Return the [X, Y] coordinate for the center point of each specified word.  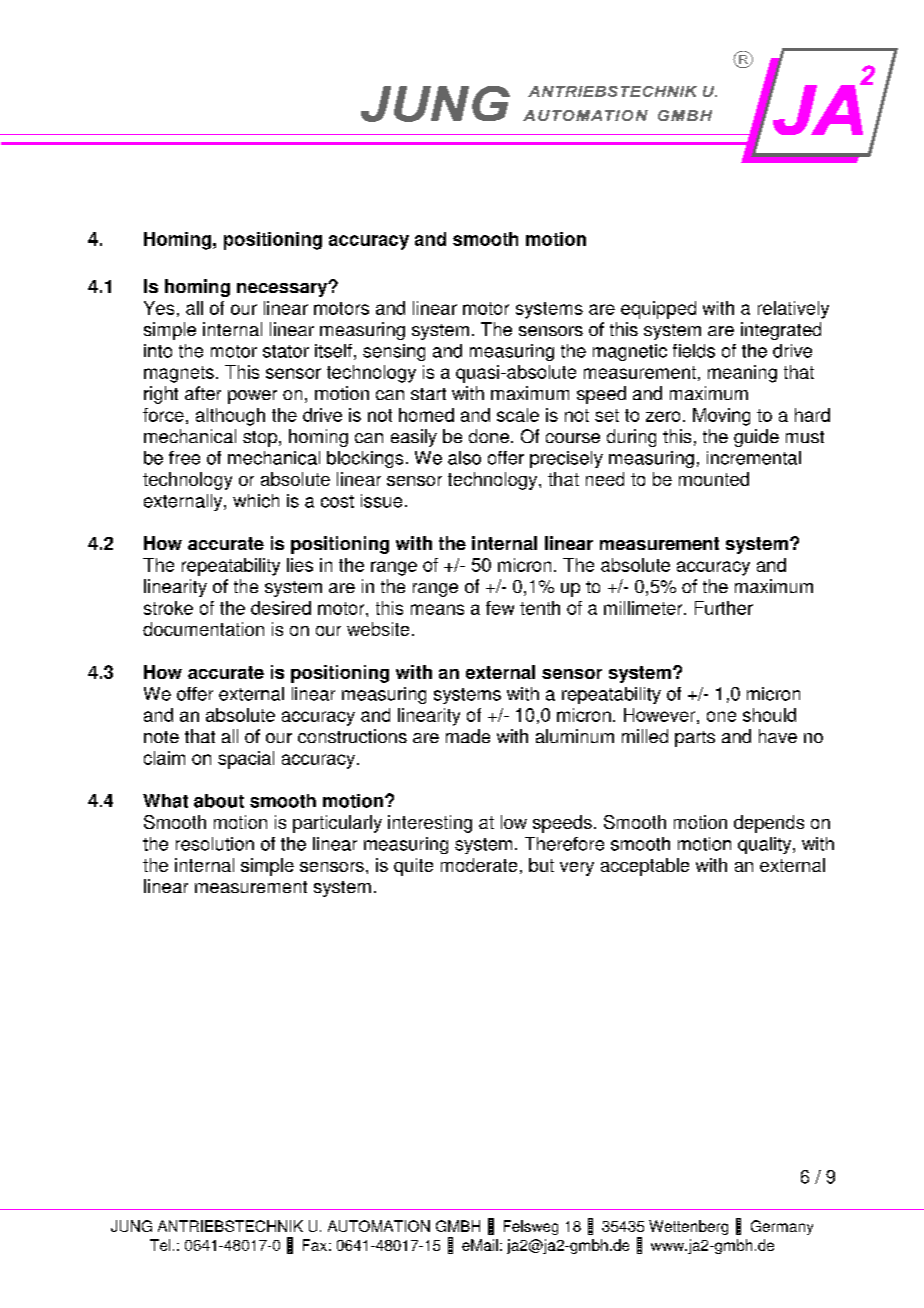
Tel [160, 1245]
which [256, 501]
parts [695, 739]
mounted [714, 479]
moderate [479, 865]
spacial [246, 760]
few [500, 608]
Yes [159, 308]
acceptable [645, 867]
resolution [215, 844]
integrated [781, 331]
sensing [394, 352]
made [468, 736]
